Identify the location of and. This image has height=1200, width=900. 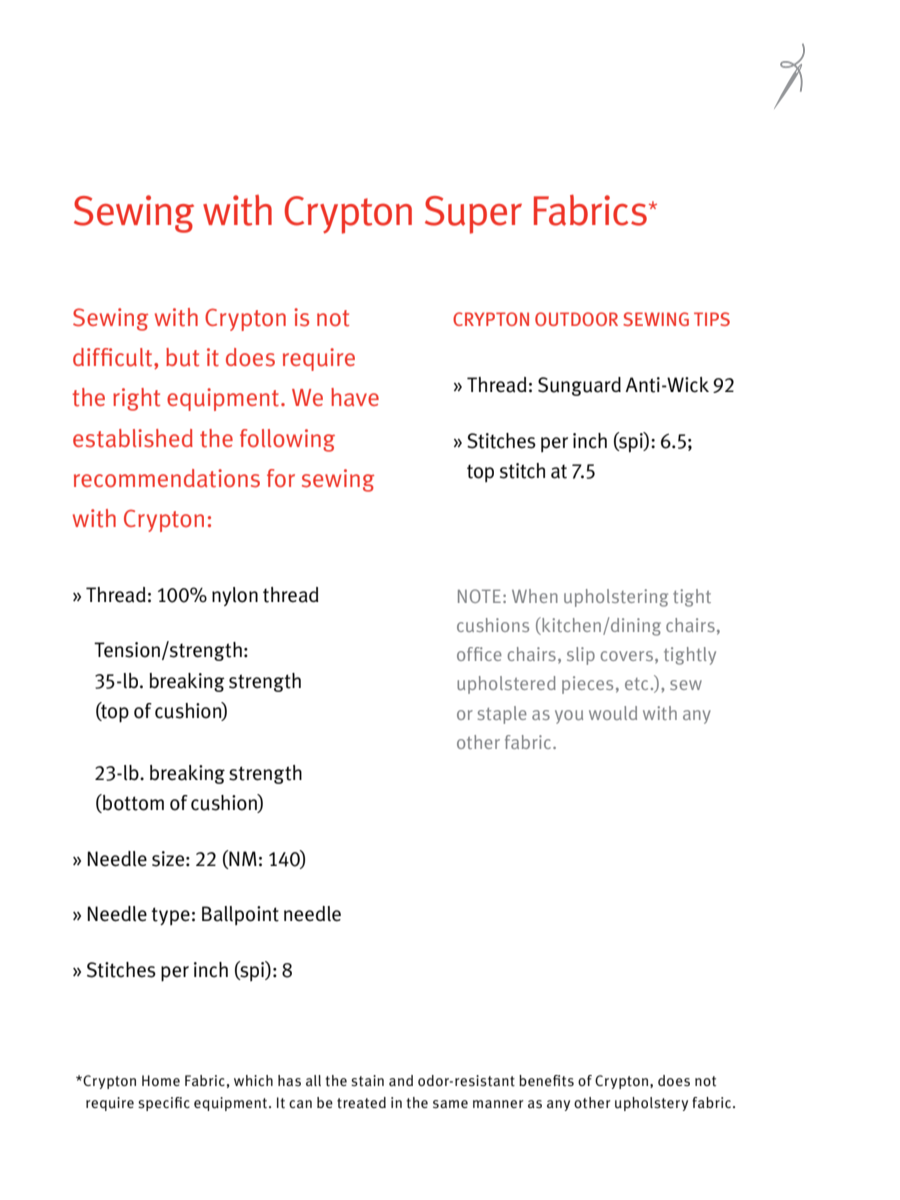
(401, 1080).
